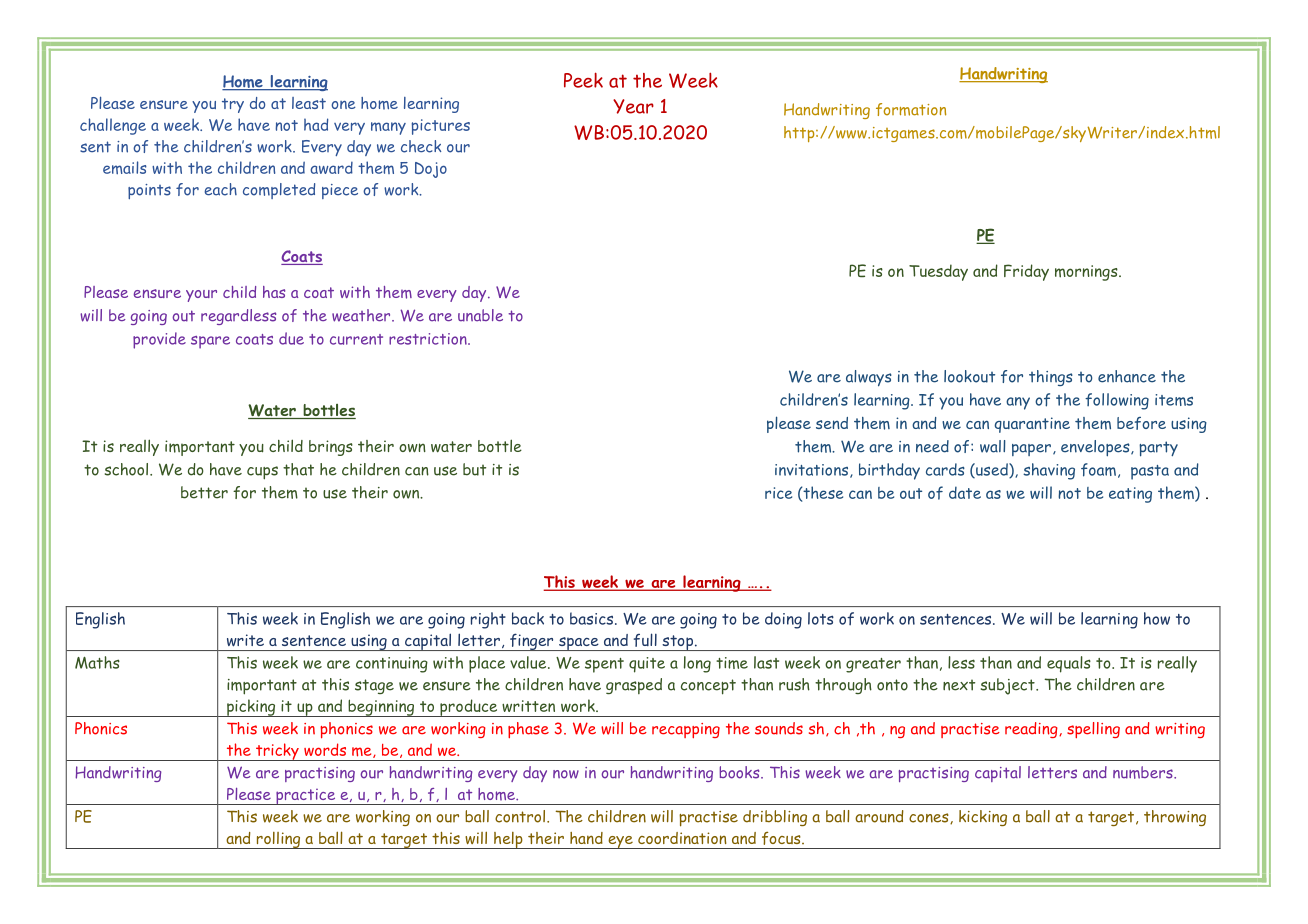  Describe the element at coordinates (480, 315) in the document. I see `unable` at that location.
